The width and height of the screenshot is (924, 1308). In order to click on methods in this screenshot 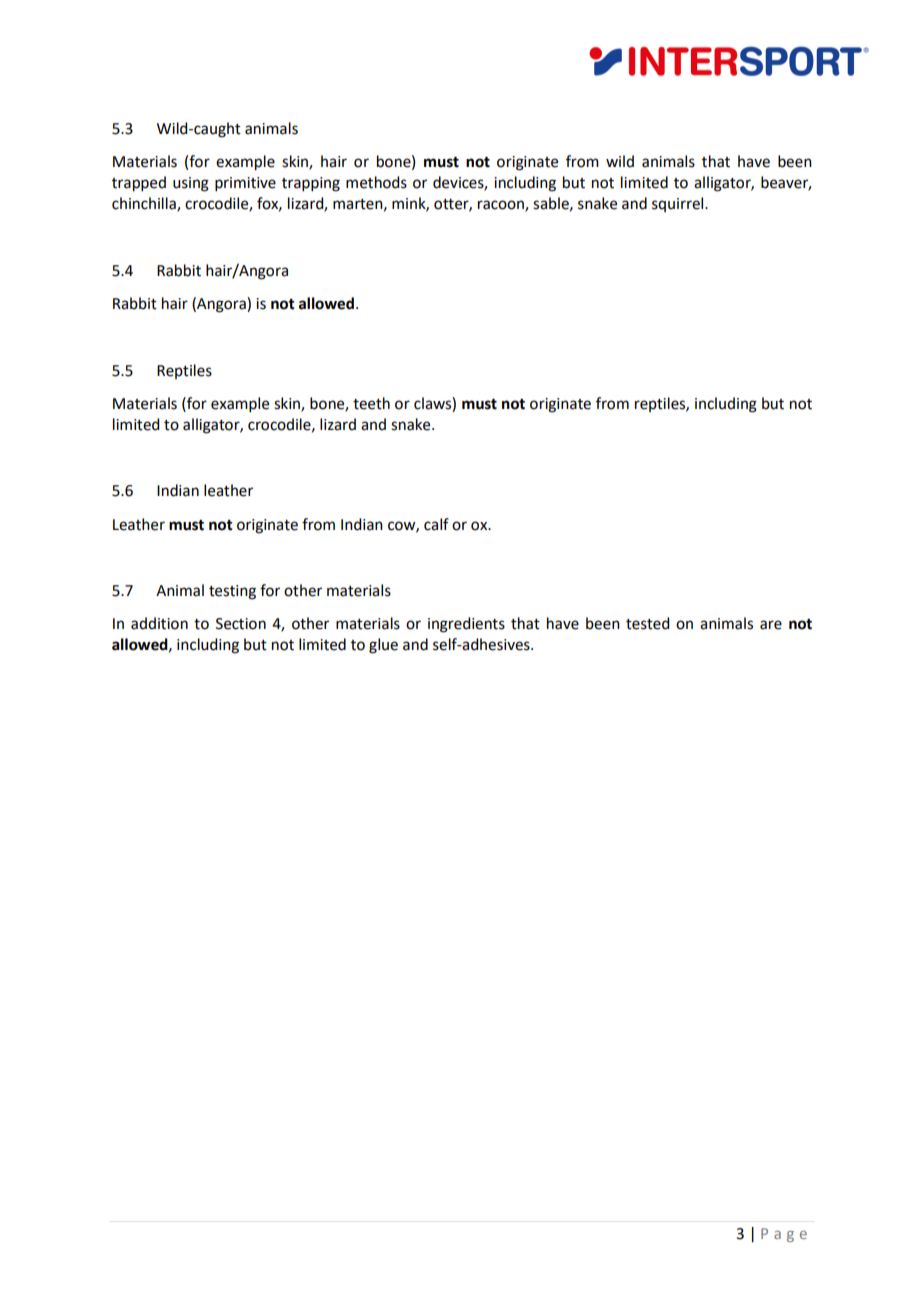, I will do `click(376, 182)`.
